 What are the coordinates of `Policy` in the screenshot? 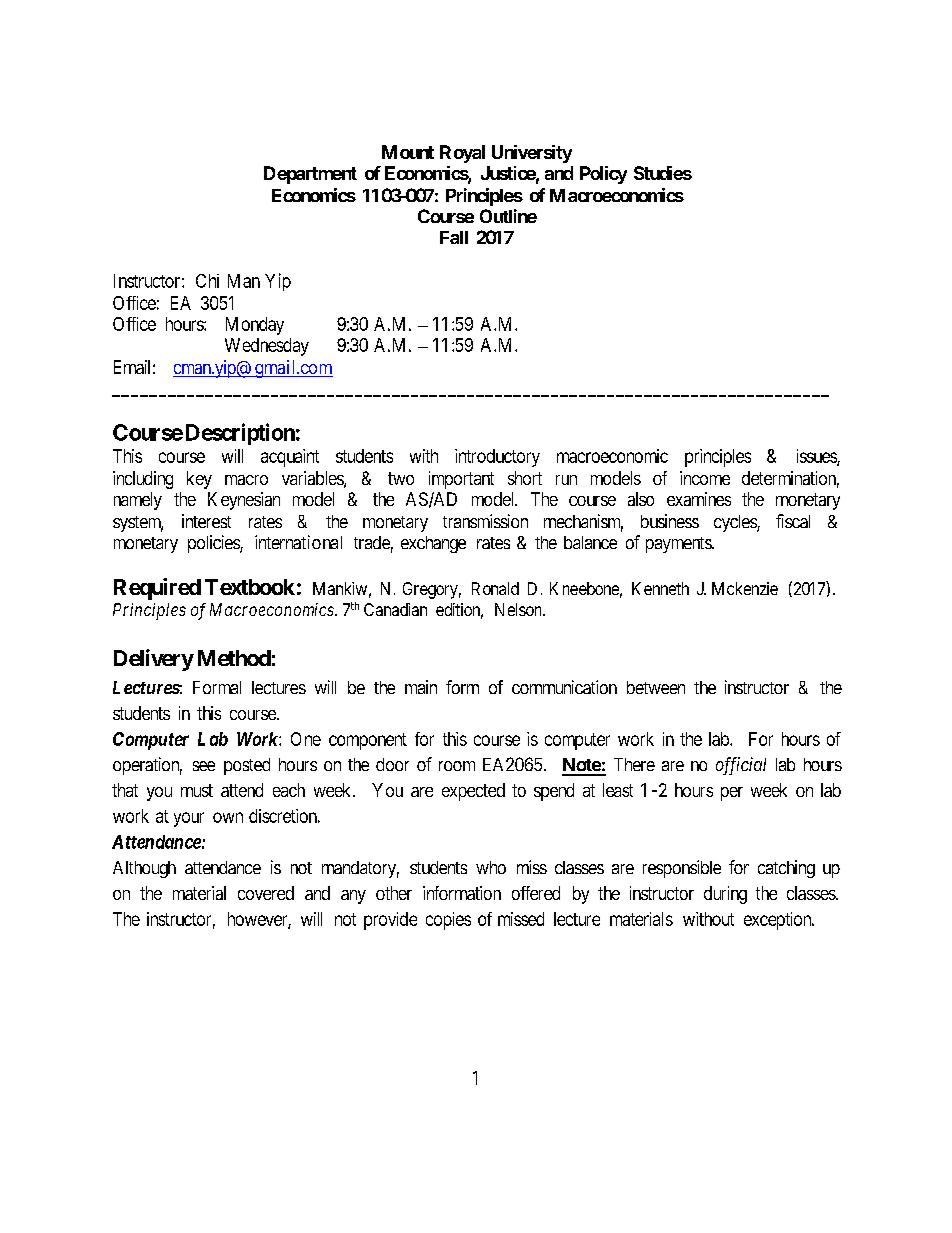 It's located at (603, 175).
